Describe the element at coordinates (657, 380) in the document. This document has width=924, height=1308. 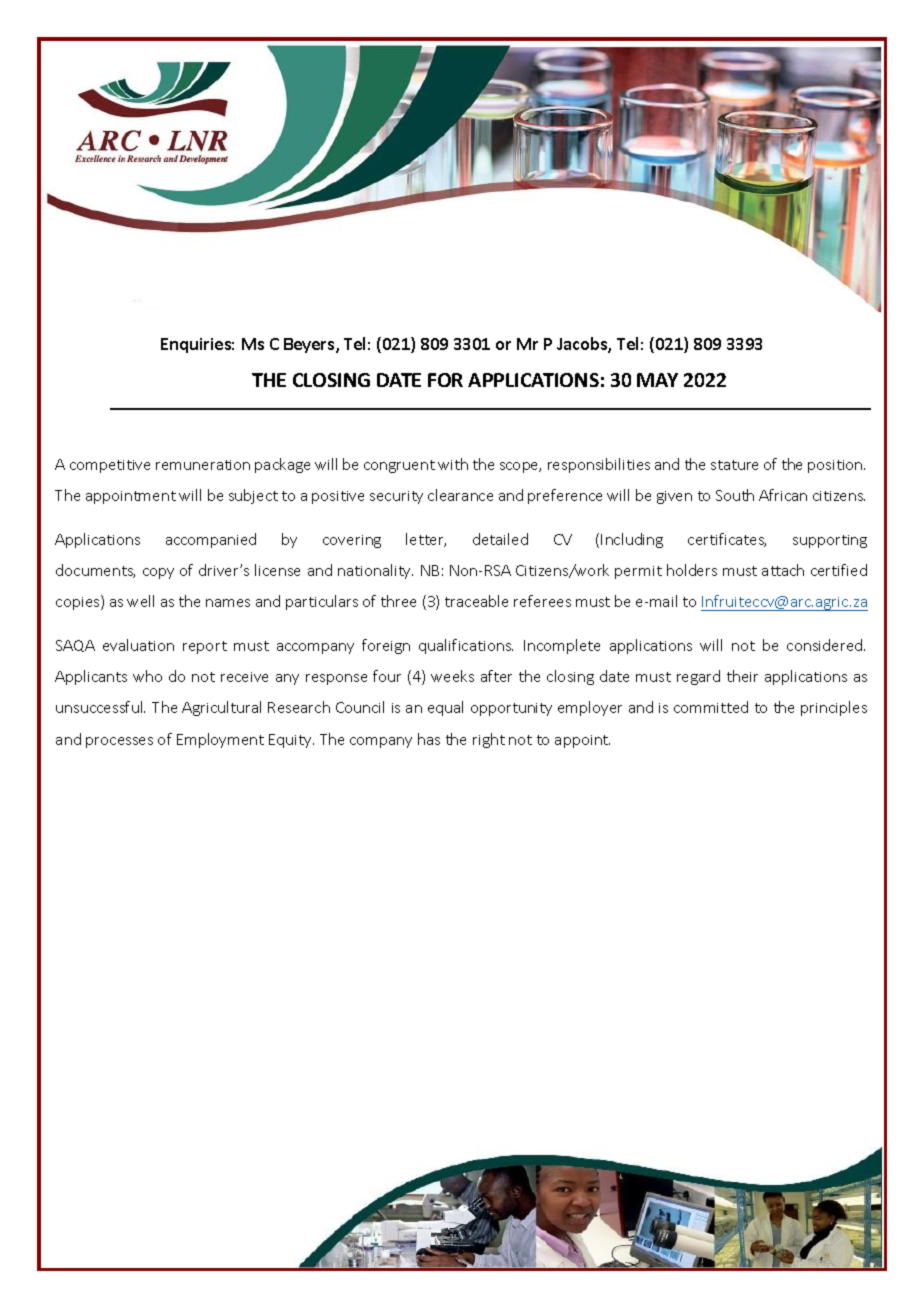
I see `MAY` at that location.
